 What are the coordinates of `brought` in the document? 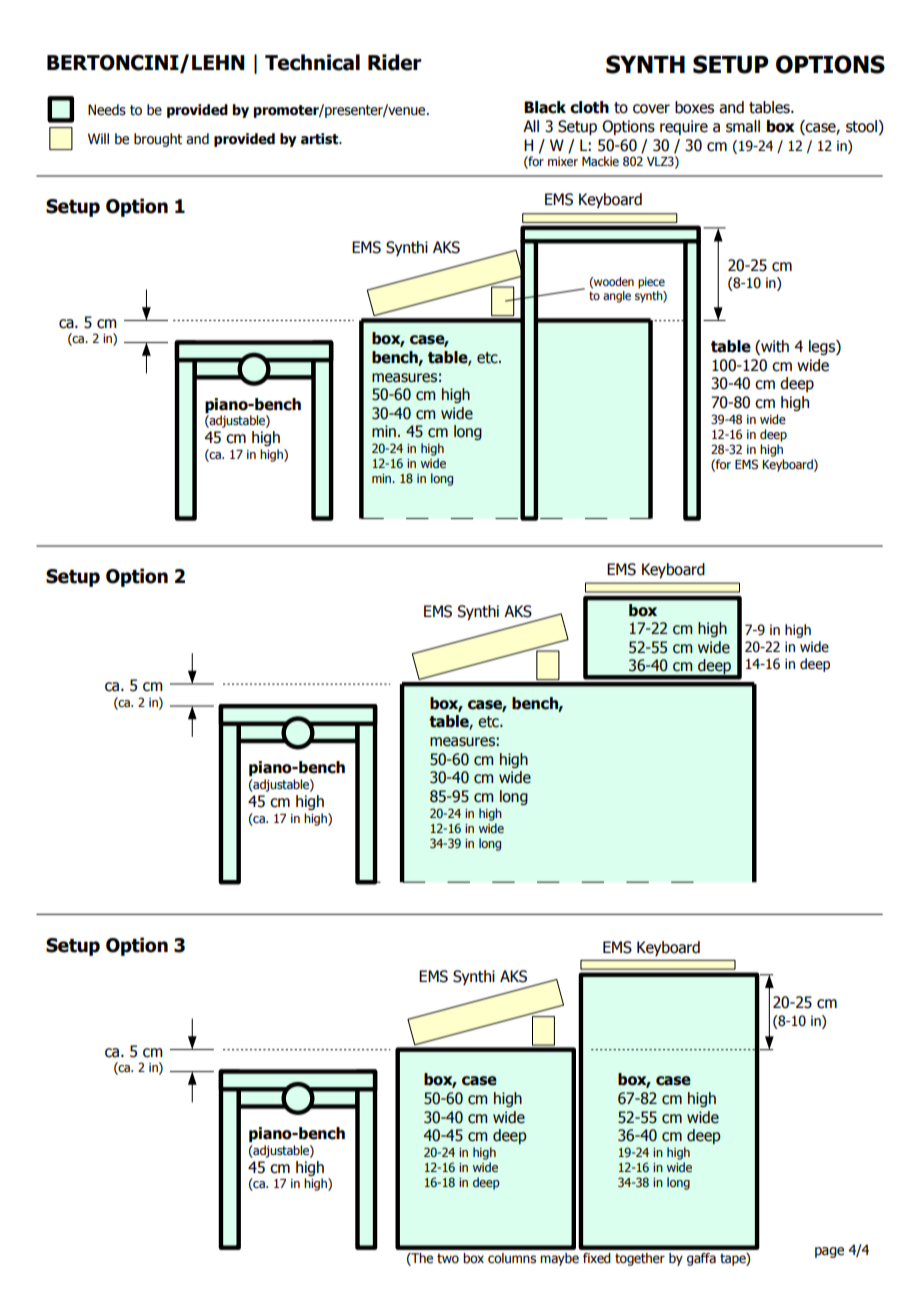 It's located at (158, 140).
